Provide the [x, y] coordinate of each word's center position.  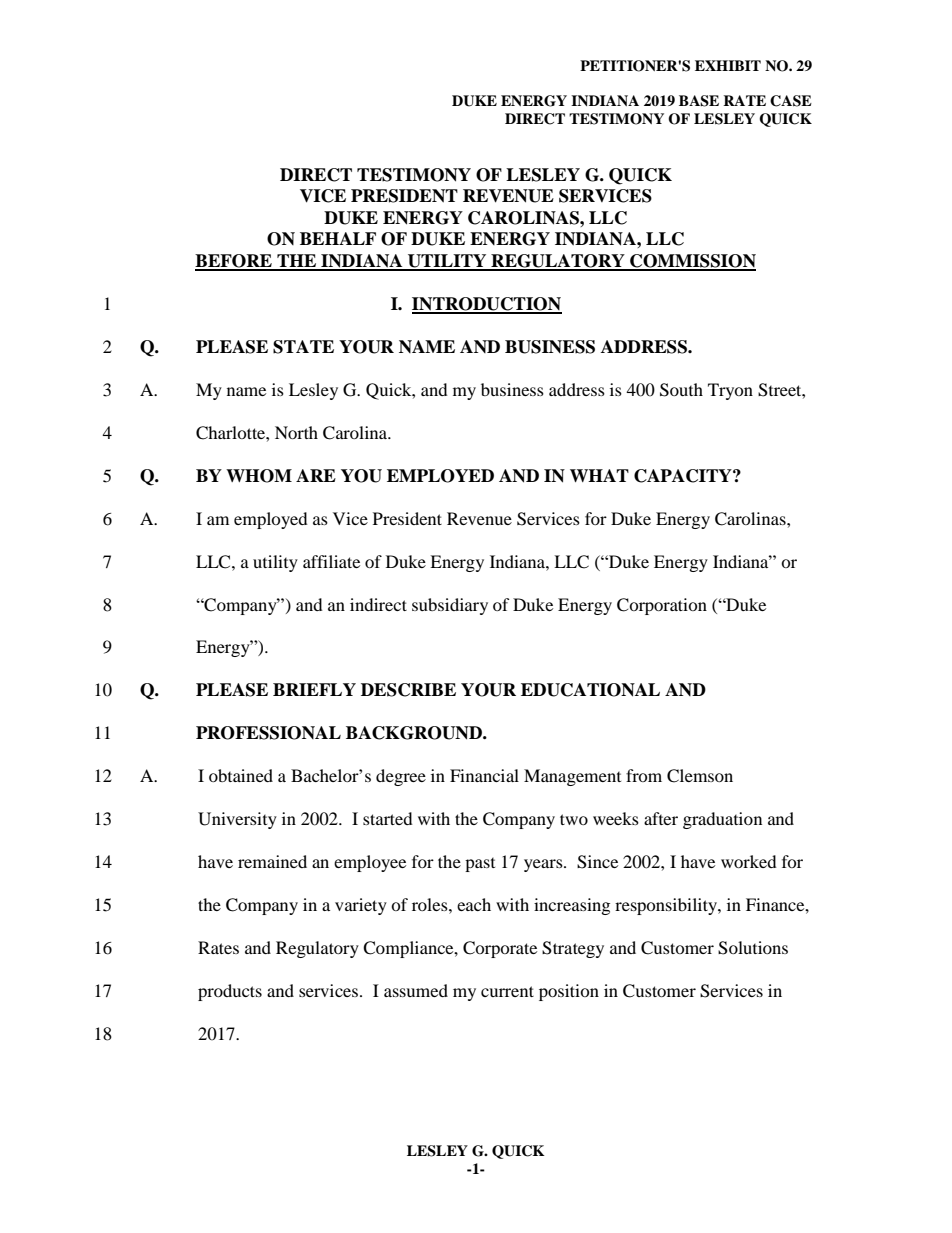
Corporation [662, 606]
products [230, 992]
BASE [699, 101]
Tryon [730, 391]
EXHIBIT [728, 65]
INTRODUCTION [487, 305]
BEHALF [338, 238]
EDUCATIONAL [590, 690]
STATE [303, 347]
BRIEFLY [314, 689]
